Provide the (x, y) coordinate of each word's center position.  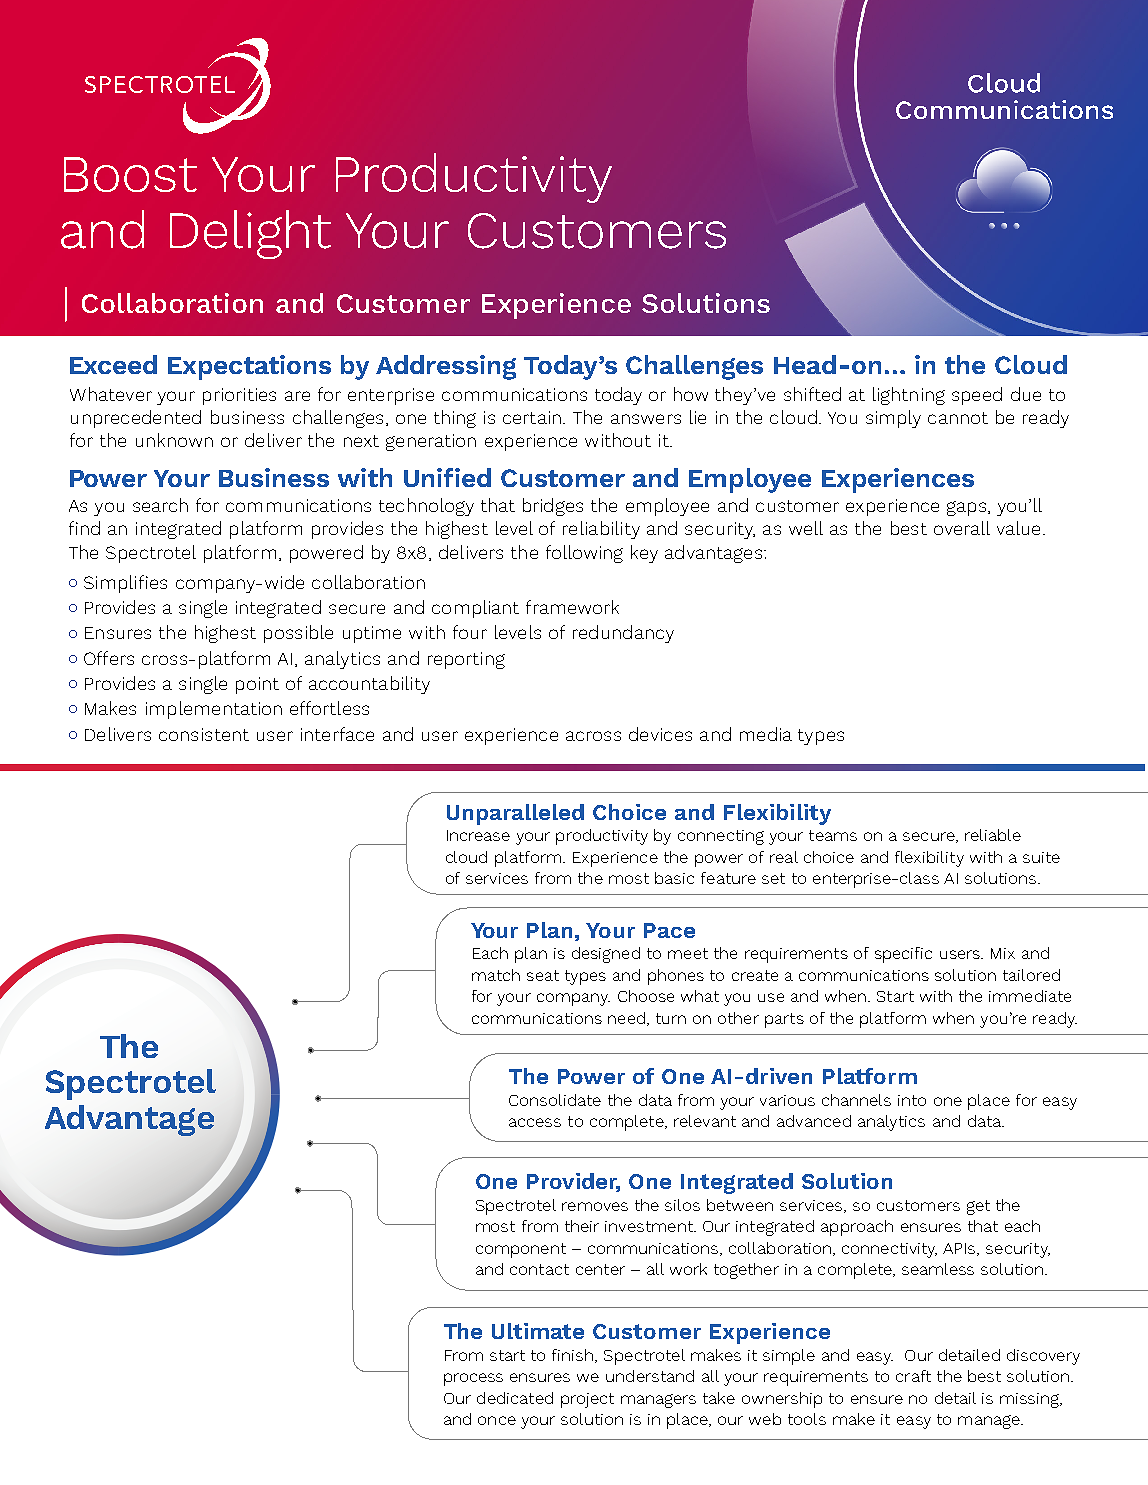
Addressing (446, 367)
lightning (909, 396)
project (587, 1400)
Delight (250, 234)
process (473, 1379)
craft (913, 1376)
